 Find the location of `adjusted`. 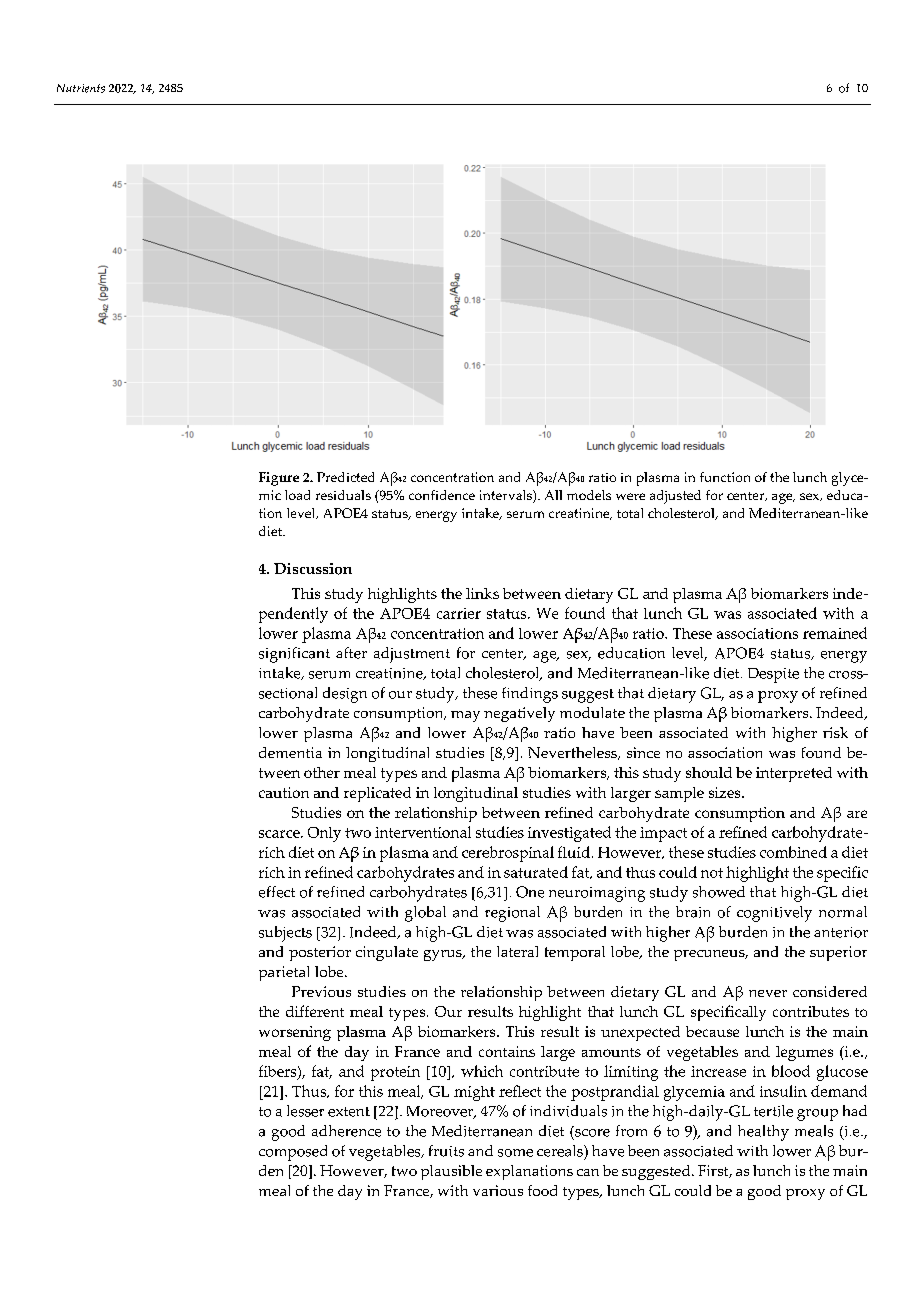

adjusted is located at coordinates (675, 497).
